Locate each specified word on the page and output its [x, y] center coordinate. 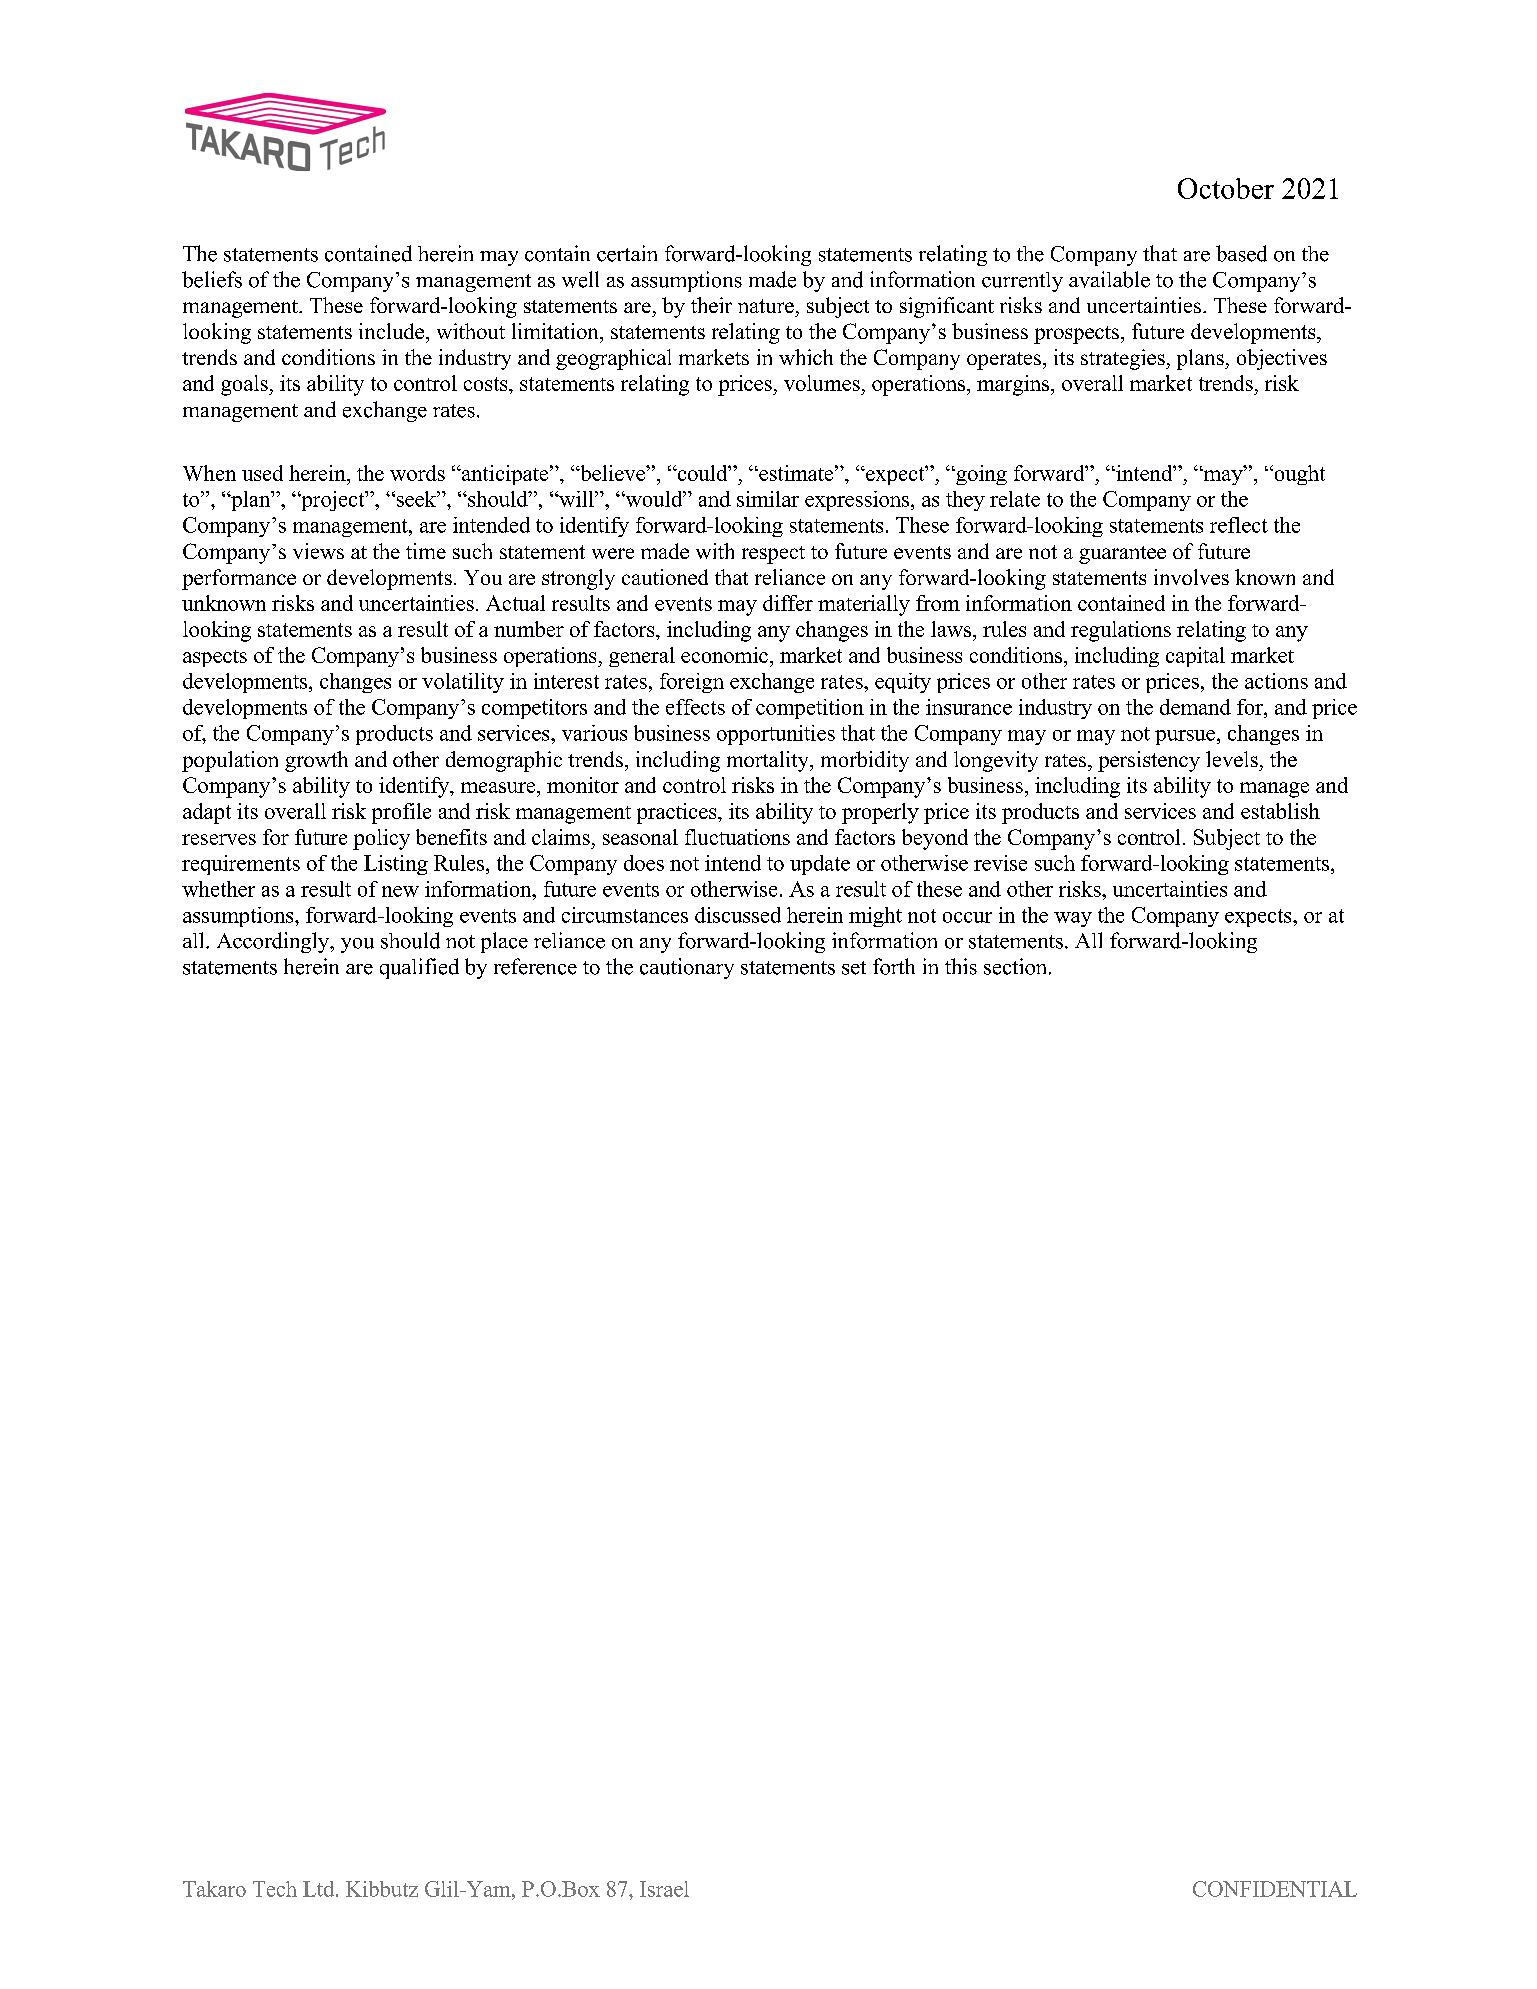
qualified [419, 968]
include [393, 331]
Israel [664, 1889]
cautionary [687, 968]
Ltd [320, 1889]
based [1241, 253]
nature [766, 306]
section [1017, 966]
